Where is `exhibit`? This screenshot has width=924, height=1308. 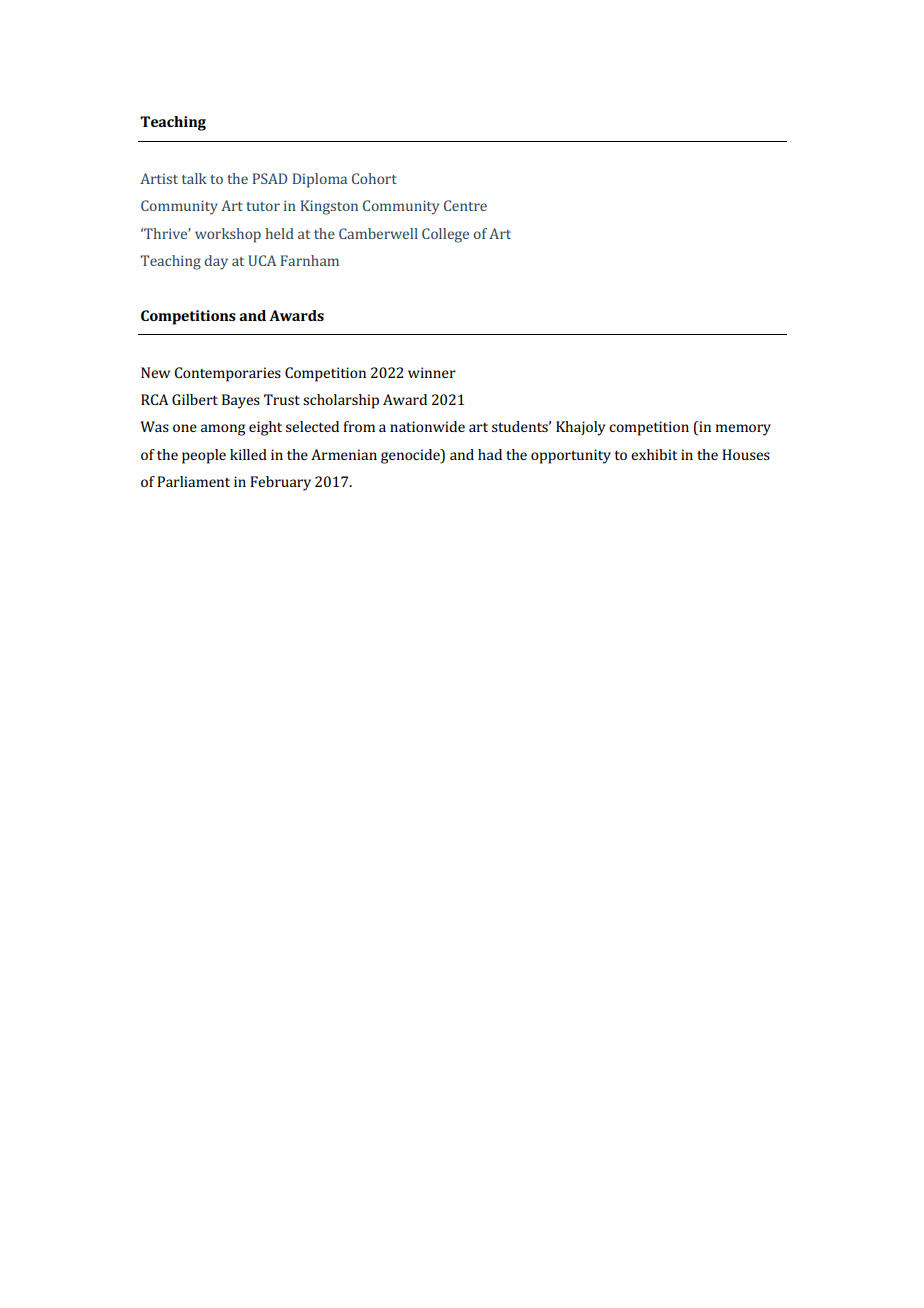
exhibit is located at coordinates (654, 454).
